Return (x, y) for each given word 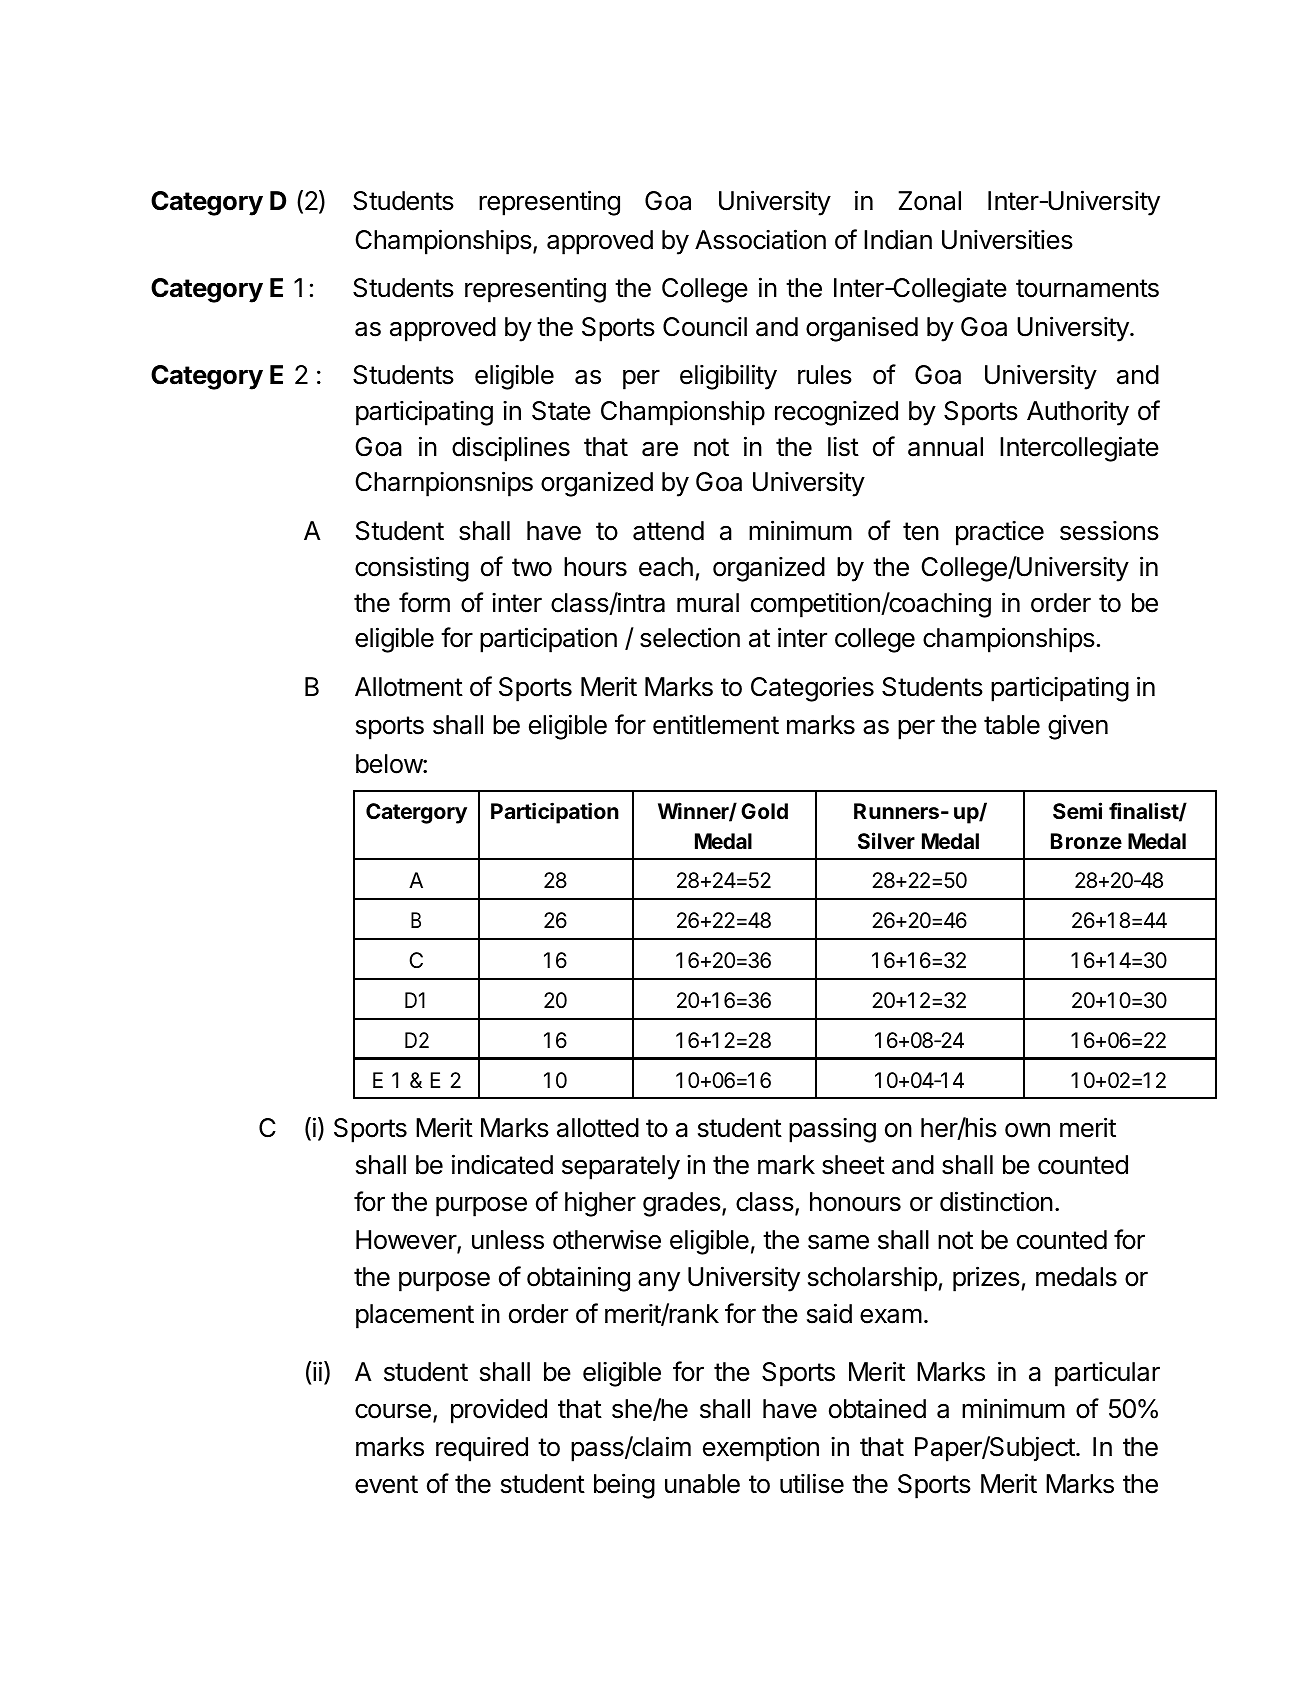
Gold (764, 811)
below (390, 764)
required (482, 1449)
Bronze (1086, 841)
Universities (1007, 239)
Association (760, 239)
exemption (761, 1449)
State (561, 411)
